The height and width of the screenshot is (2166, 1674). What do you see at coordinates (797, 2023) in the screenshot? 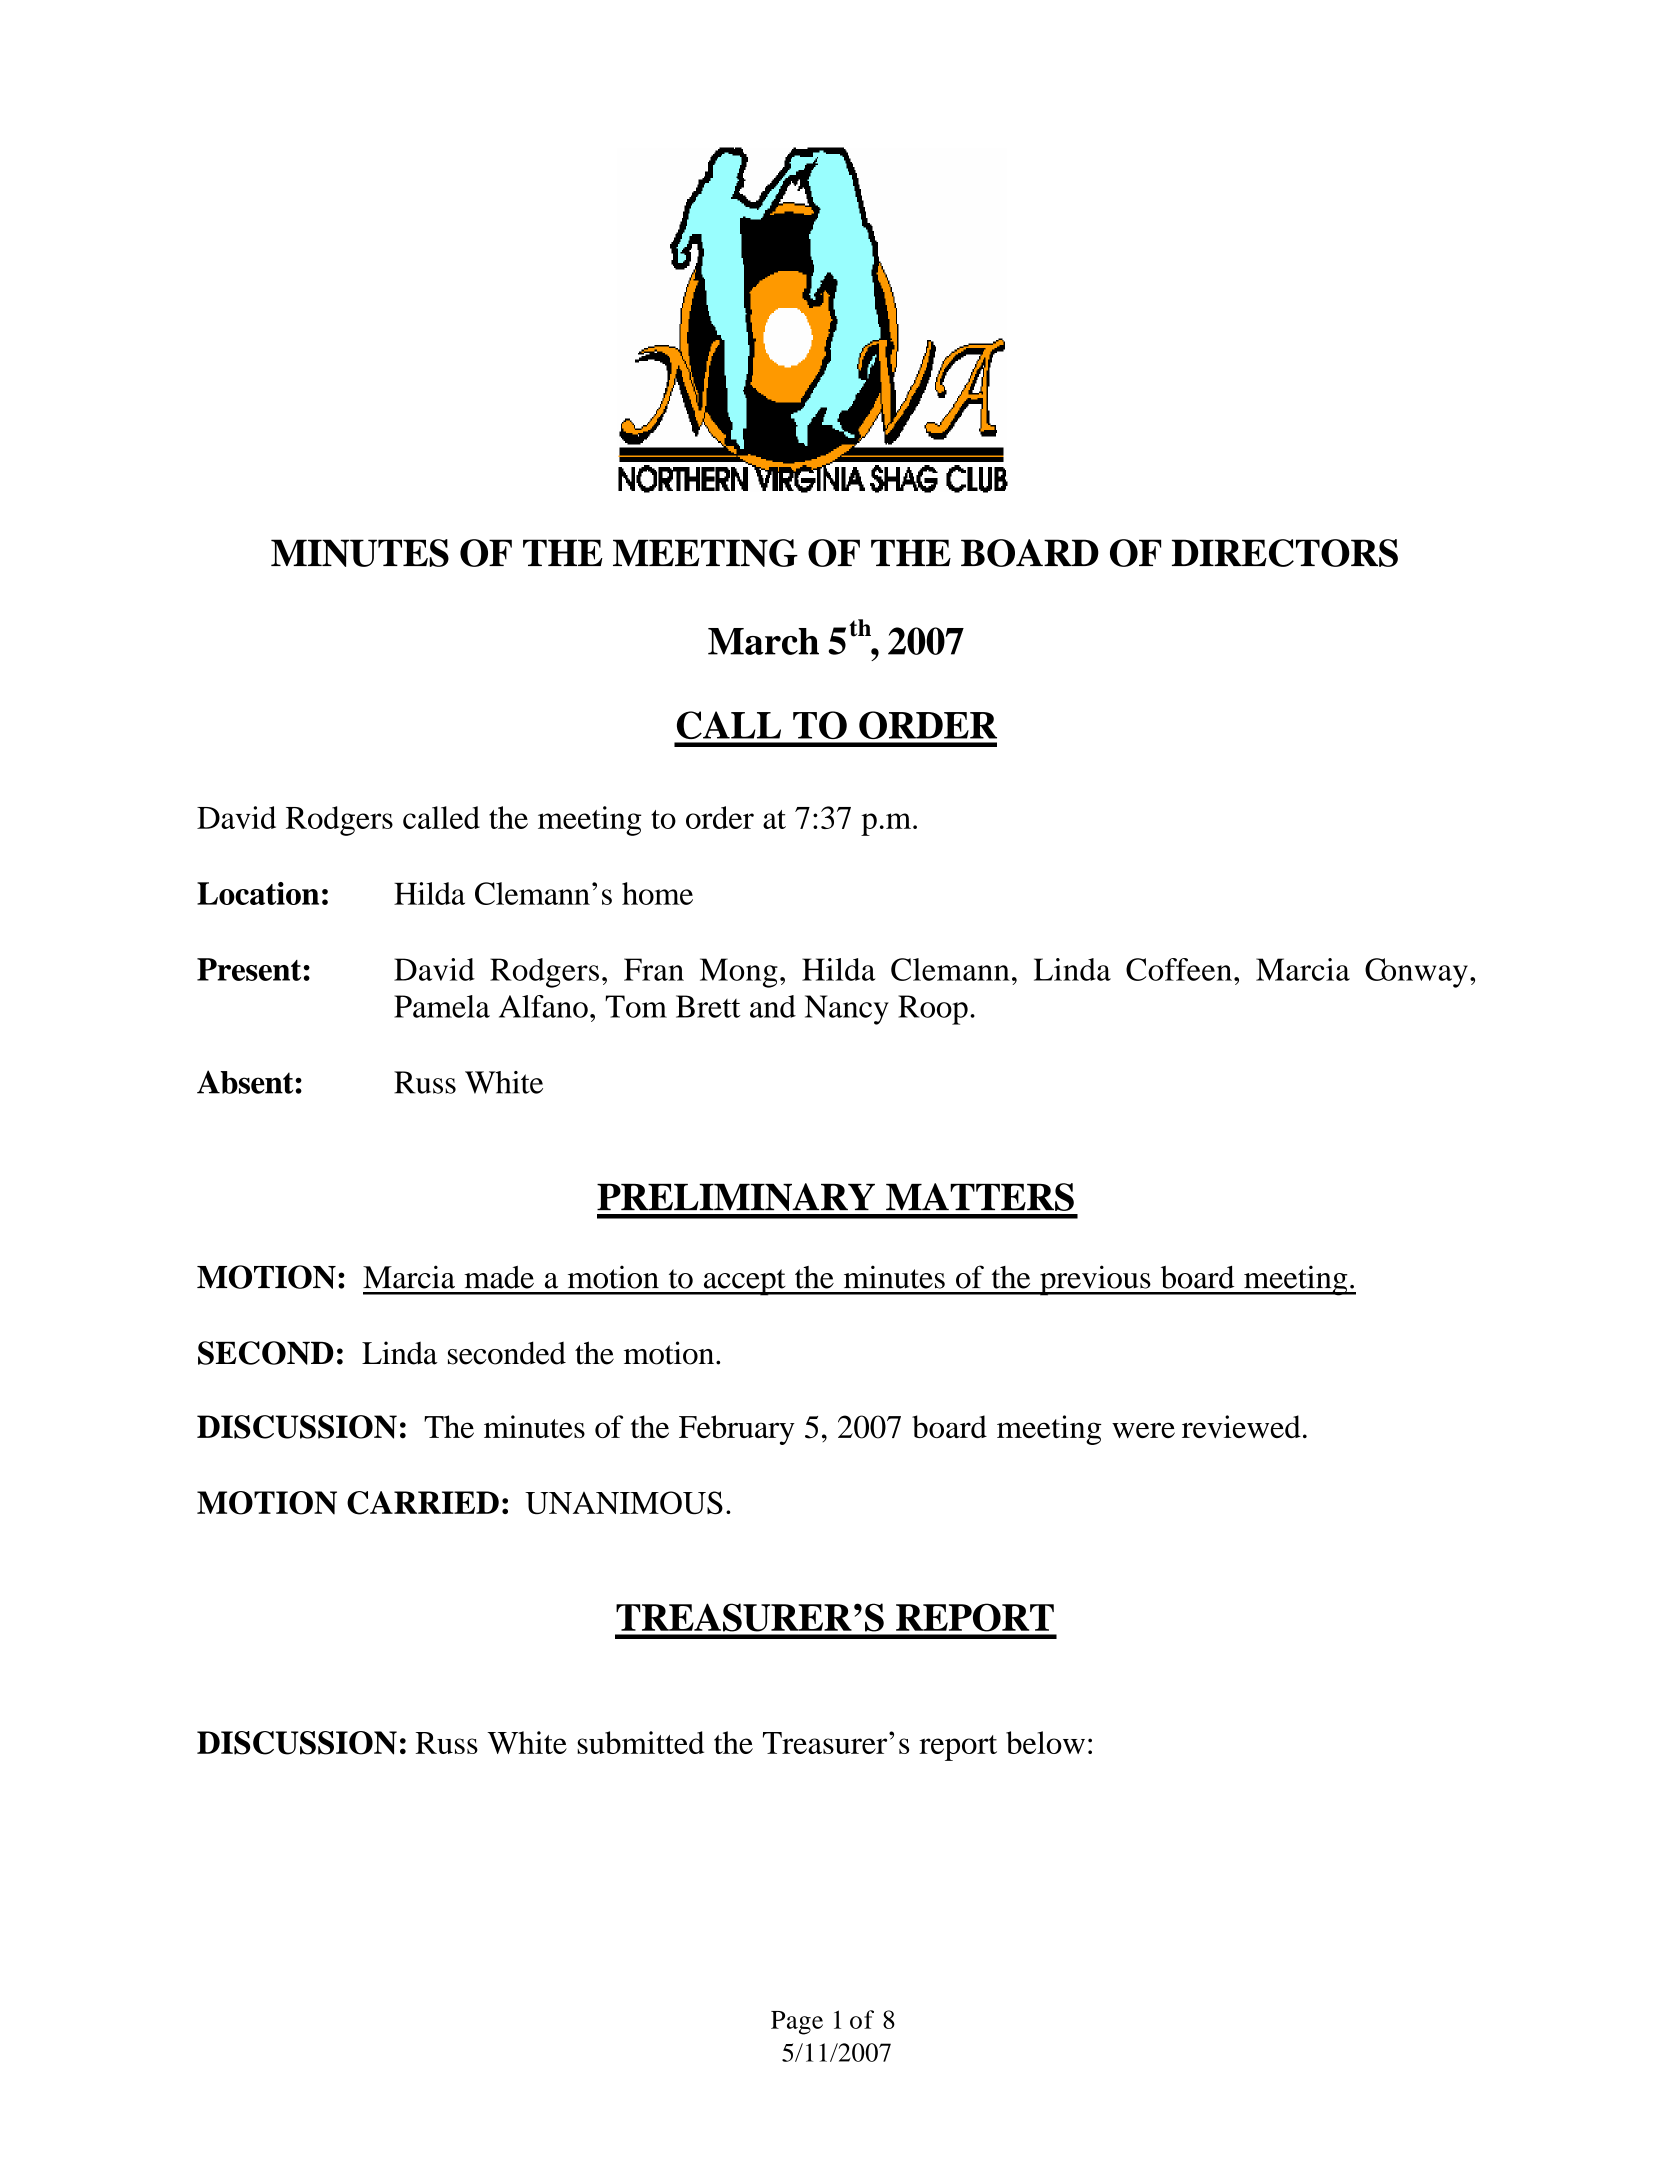
I see `Page` at bounding box center [797, 2023].
